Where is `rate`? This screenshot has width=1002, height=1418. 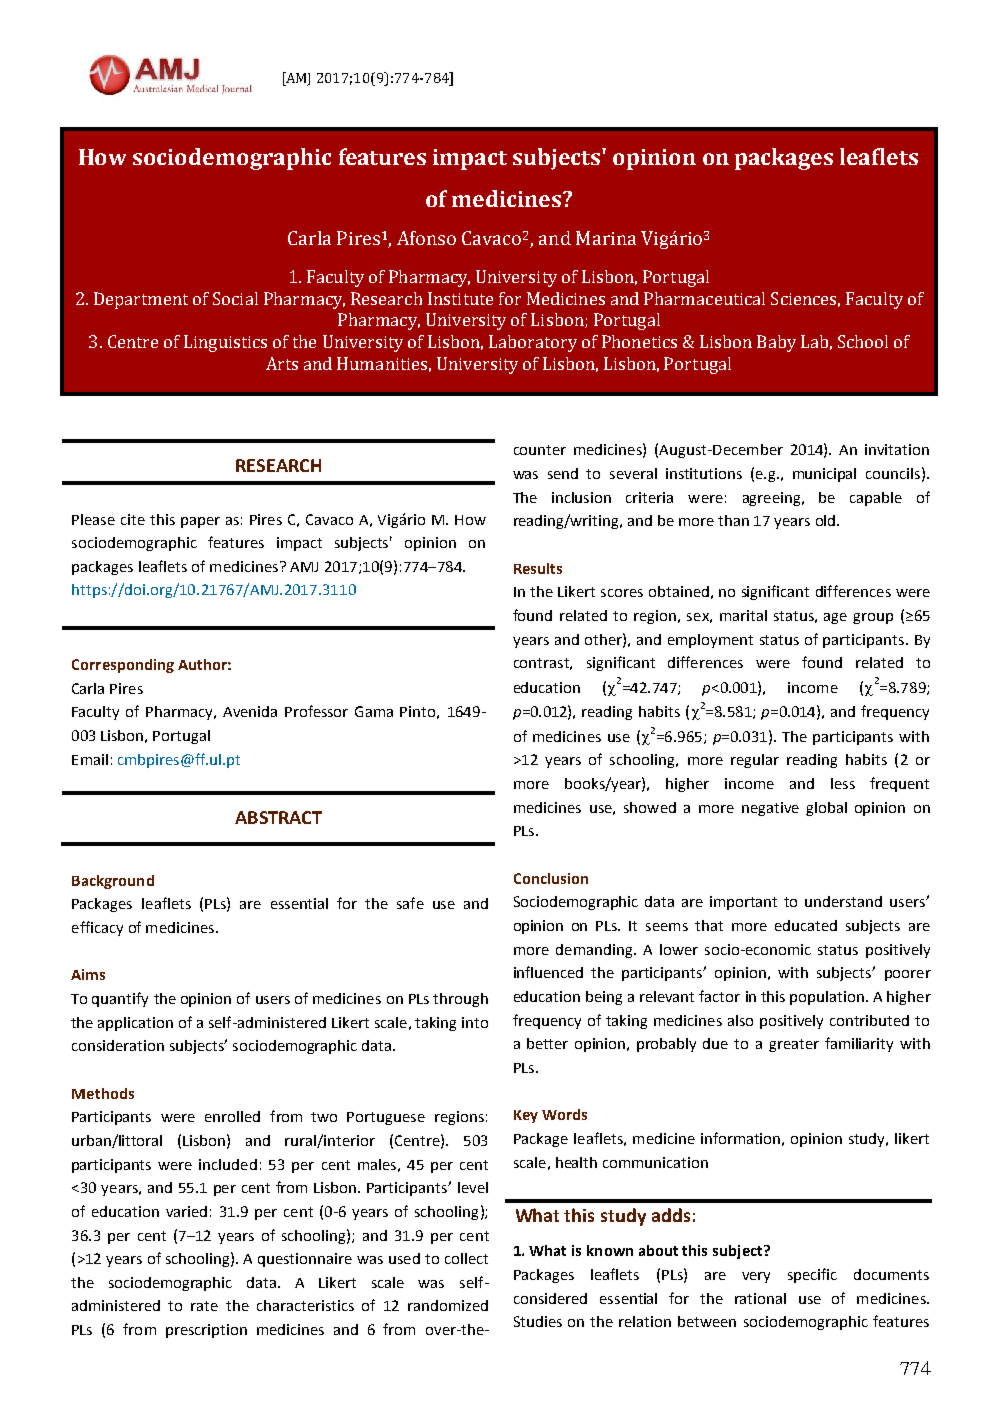
rate is located at coordinates (204, 1306).
